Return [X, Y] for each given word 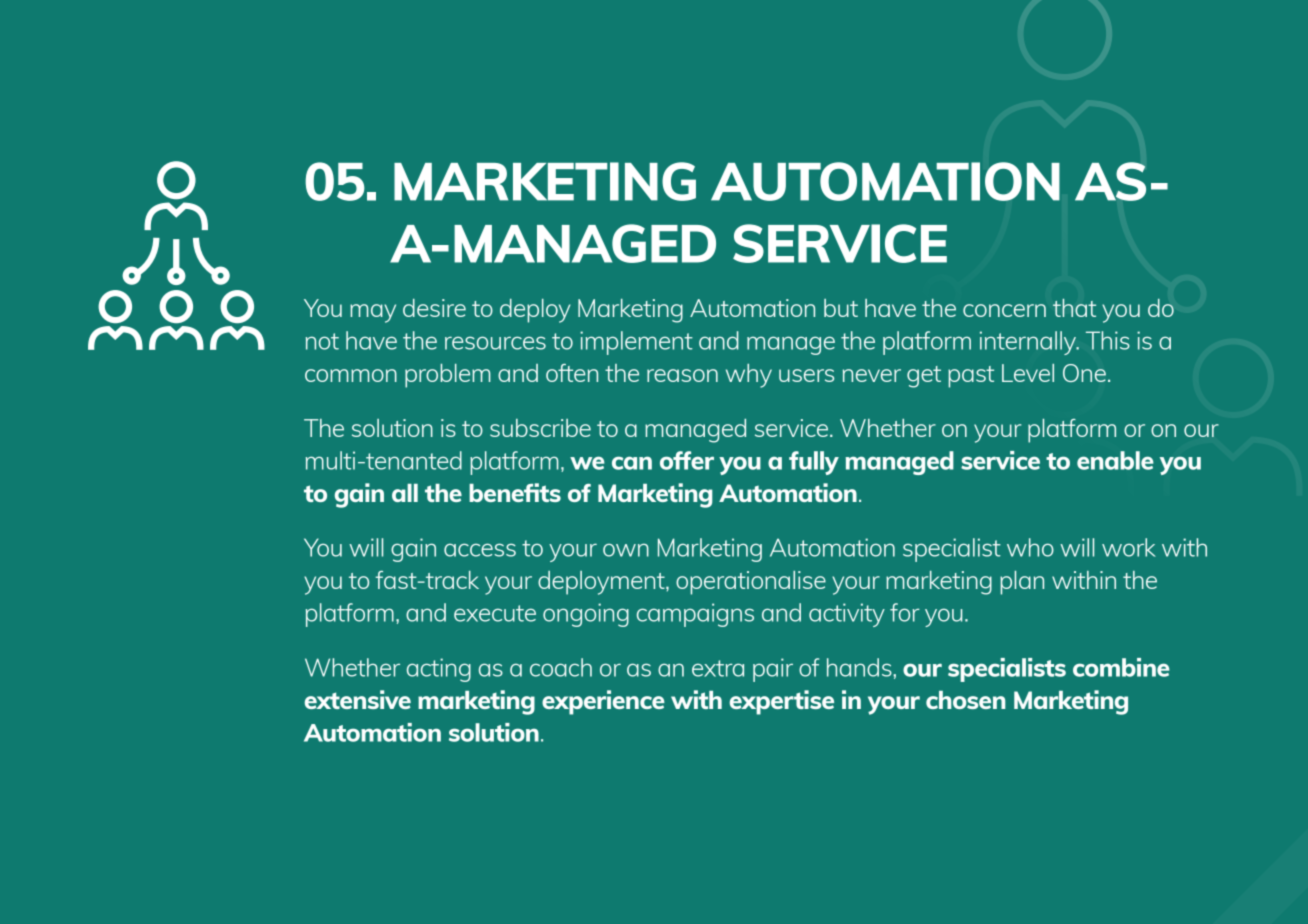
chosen [966, 700]
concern [1004, 310]
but [841, 308]
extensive [357, 699]
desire [434, 308]
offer [687, 460]
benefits [515, 492]
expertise [781, 702]
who [1030, 547]
